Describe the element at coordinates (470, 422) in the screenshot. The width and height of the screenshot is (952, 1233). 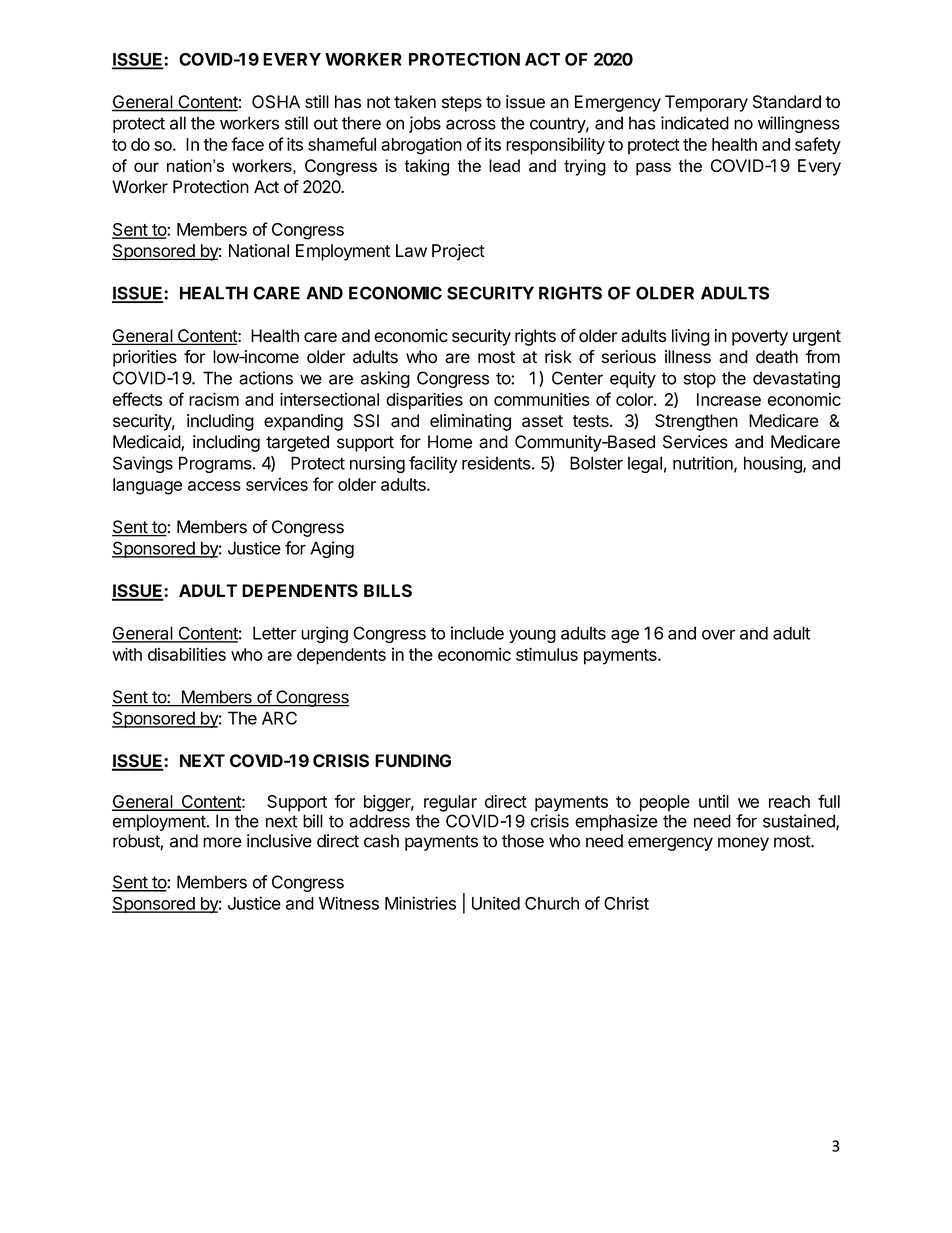
I see `eliminating` at that location.
